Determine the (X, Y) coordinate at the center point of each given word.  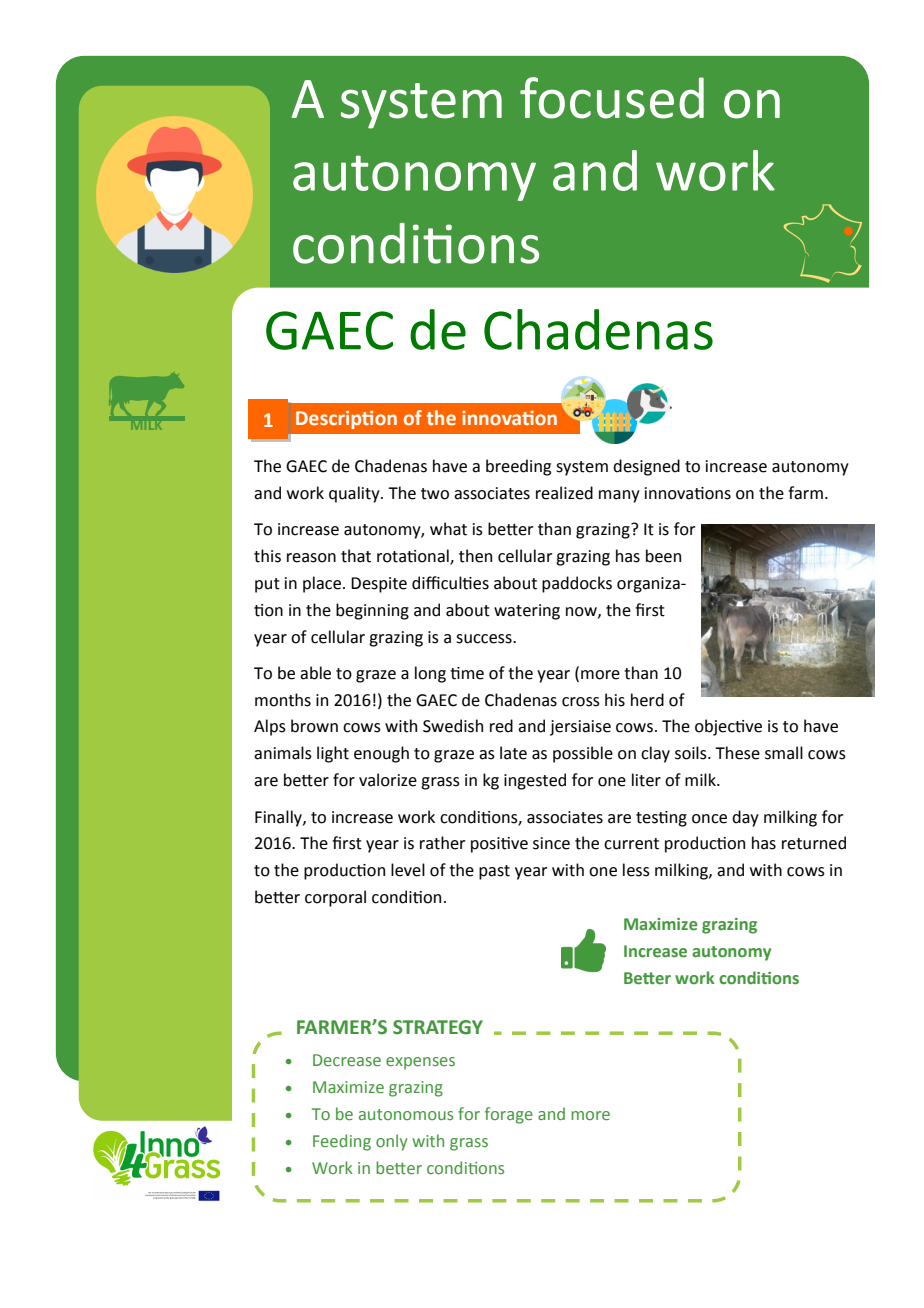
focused (612, 98)
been (663, 556)
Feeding (342, 1142)
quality (355, 494)
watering (527, 612)
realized (564, 493)
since (551, 843)
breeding (518, 467)
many (619, 496)
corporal (335, 898)
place (322, 584)
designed (646, 467)
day (745, 818)
